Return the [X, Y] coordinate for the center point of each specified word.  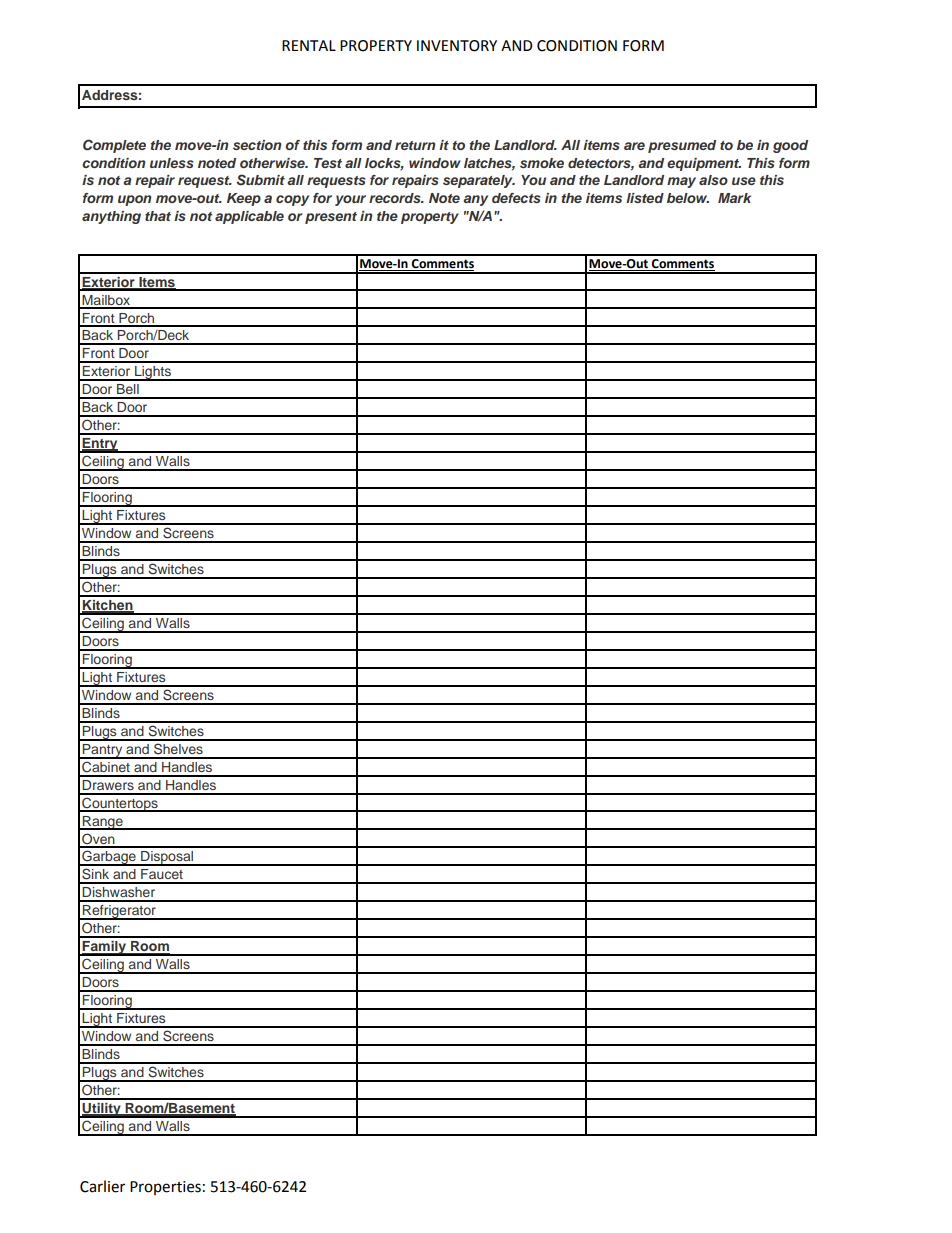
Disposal [167, 858]
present [331, 218]
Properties [165, 1188]
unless [172, 163]
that [158, 216]
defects [516, 198]
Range [103, 823]
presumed [682, 146]
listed [645, 198]
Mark [734, 198]
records [396, 198]
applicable [249, 217]
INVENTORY [457, 46]
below [688, 198]
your [350, 200]
